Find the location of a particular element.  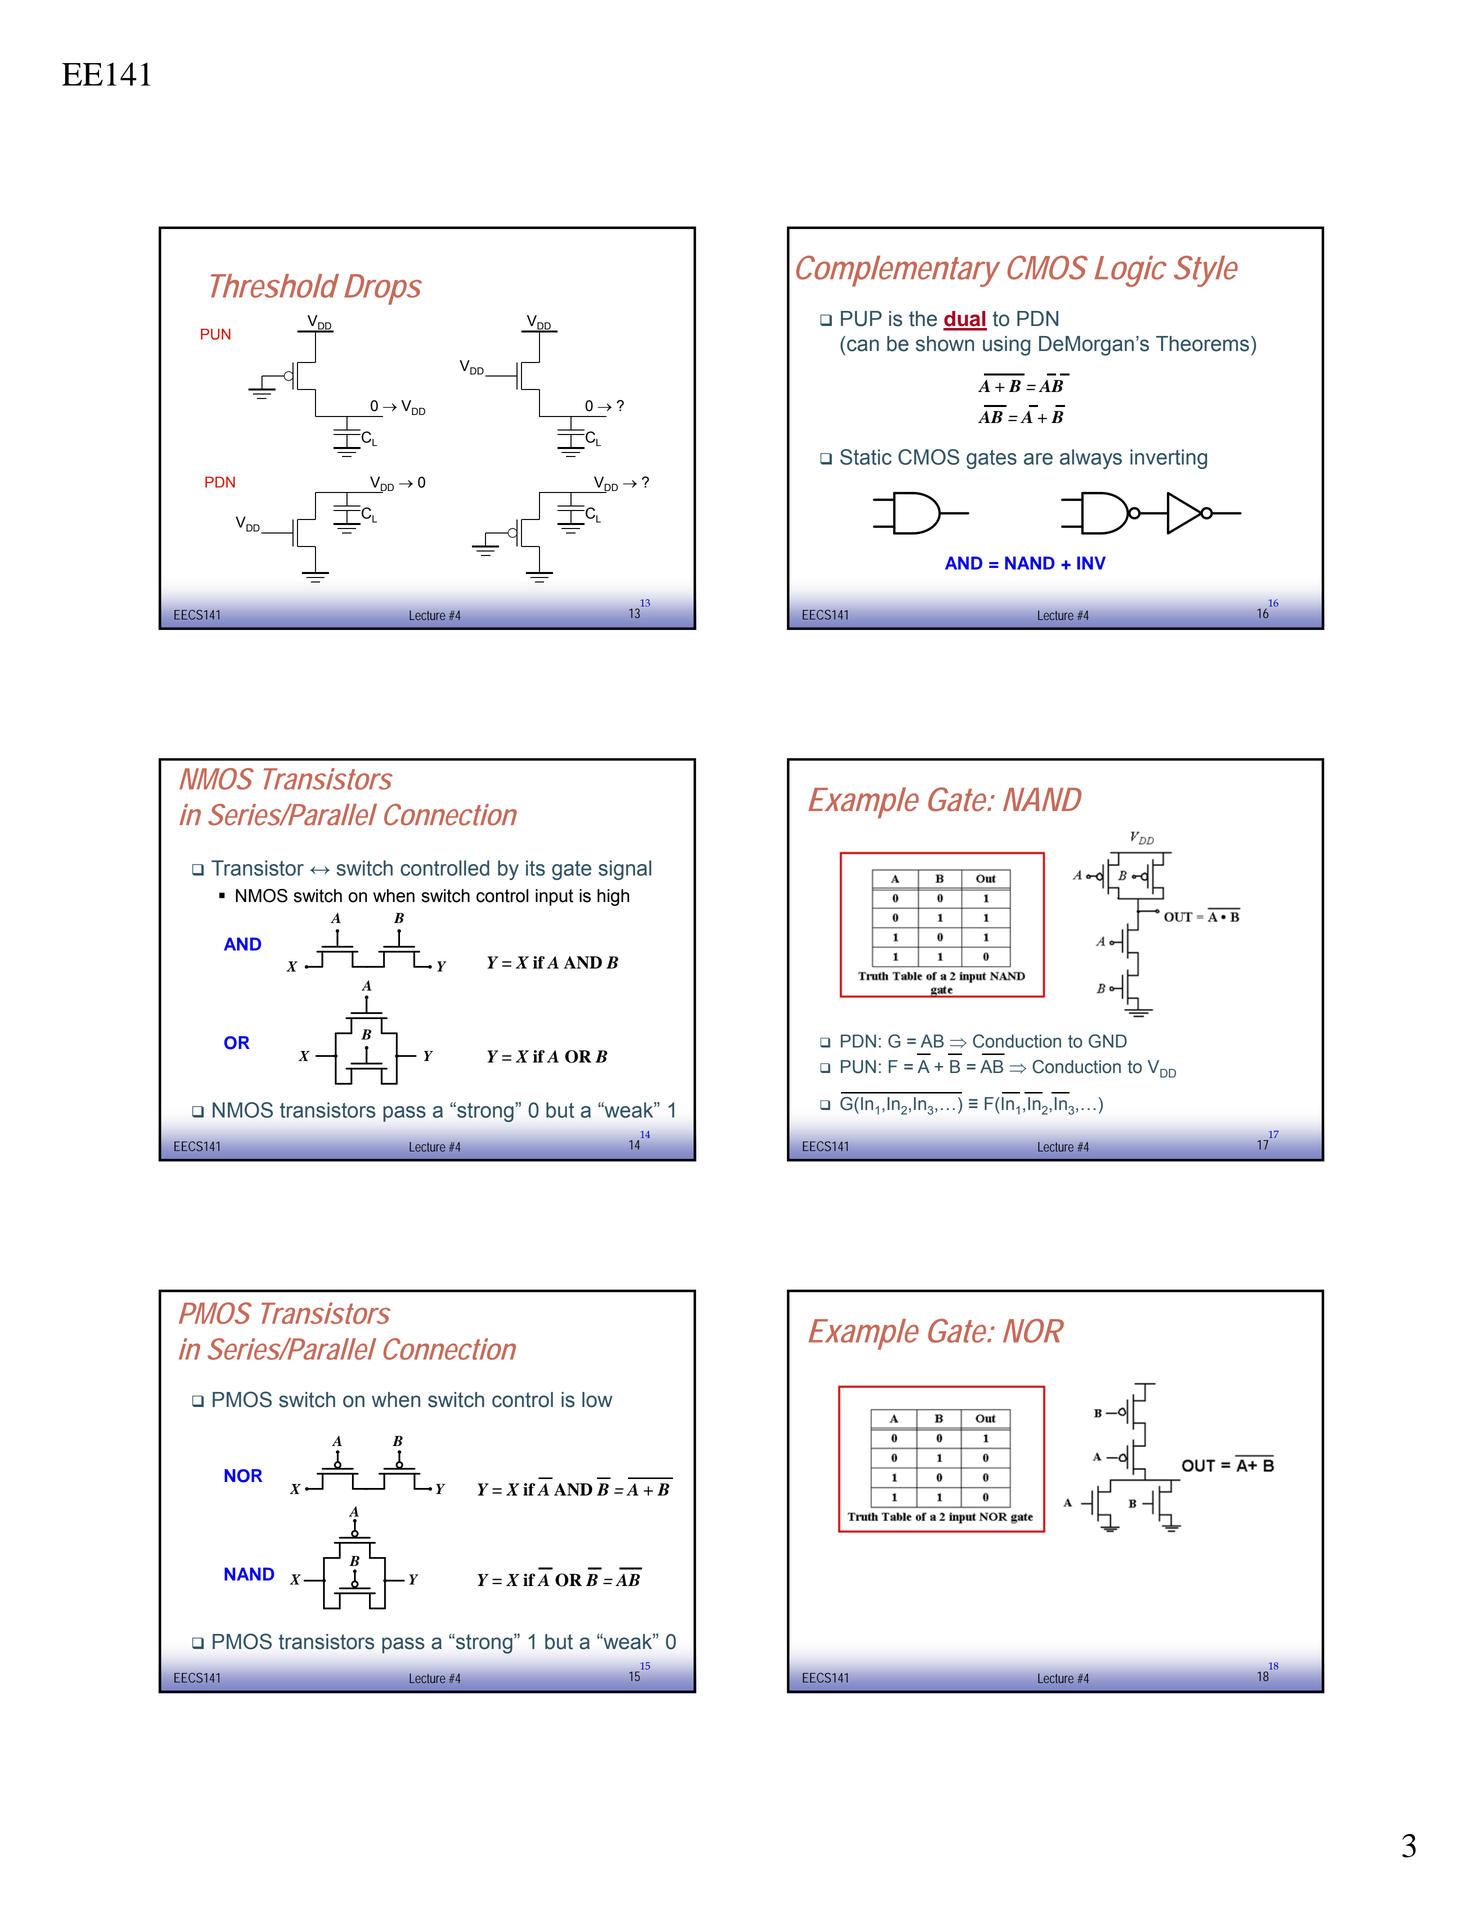

input is located at coordinates (554, 897).
